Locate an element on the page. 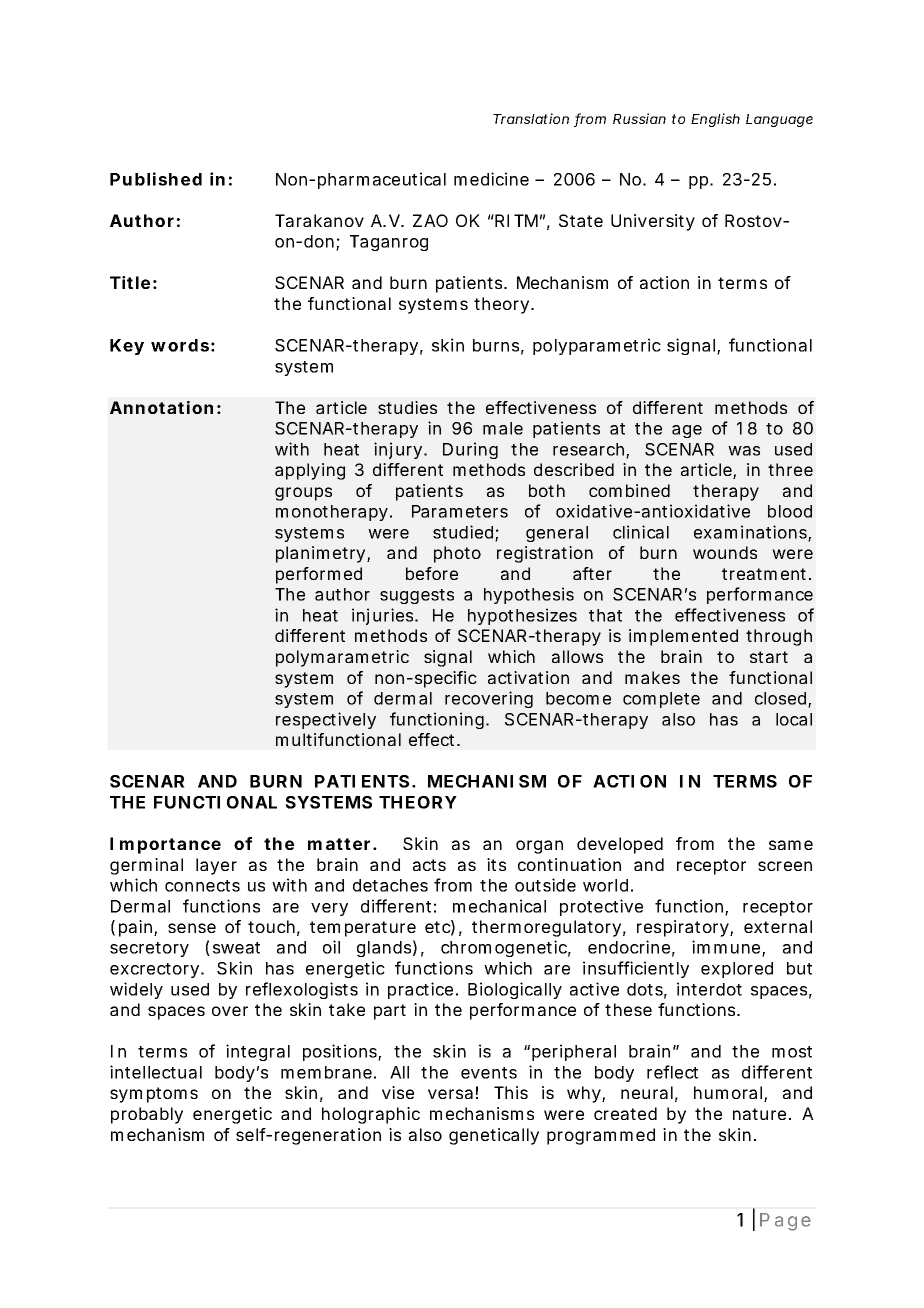  activation is located at coordinates (528, 677).
